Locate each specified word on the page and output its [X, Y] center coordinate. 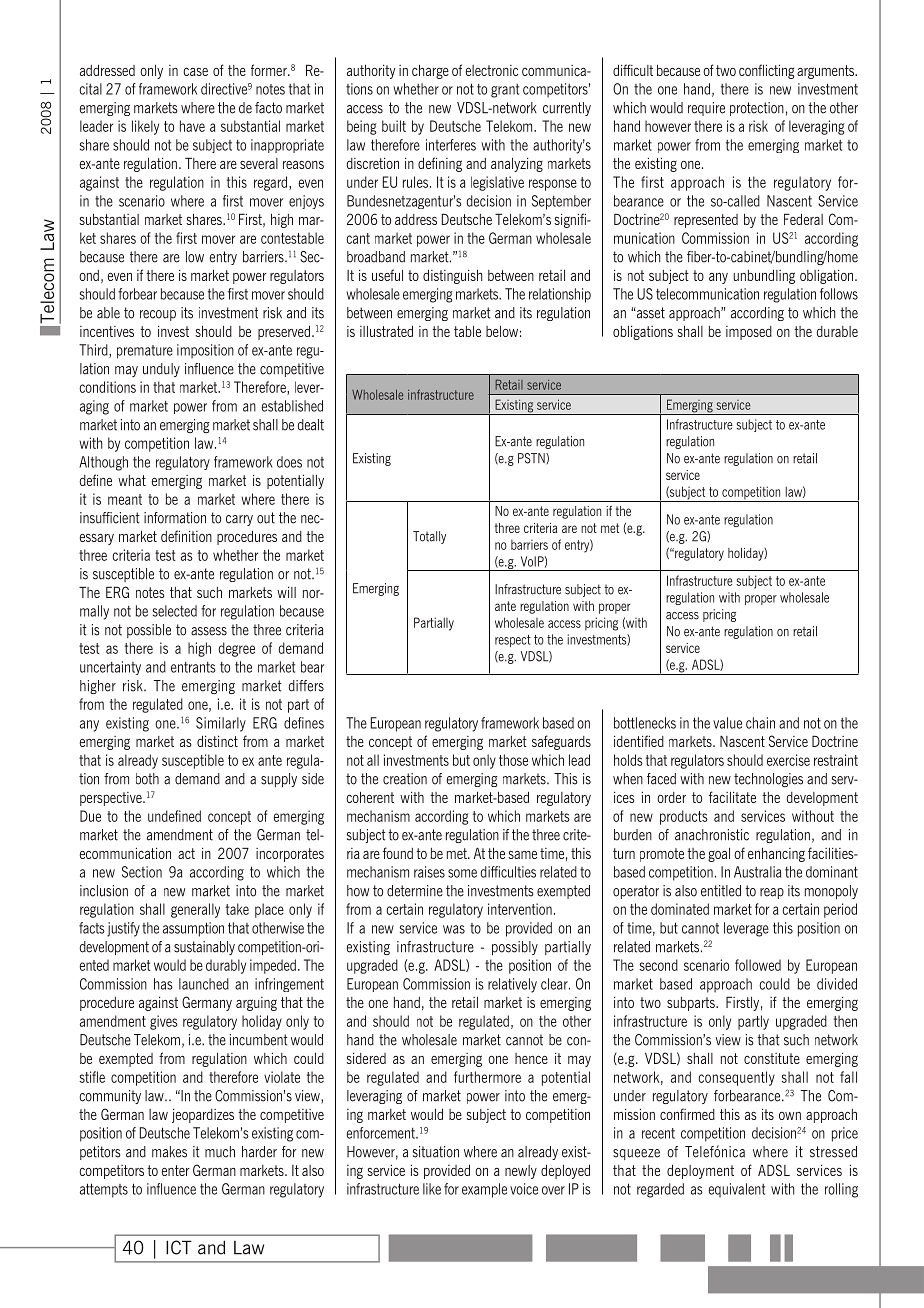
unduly [161, 370]
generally [195, 910]
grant [505, 91]
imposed [749, 333]
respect [513, 641]
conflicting [766, 71]
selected [175, 611]
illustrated [386, 331]
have [192, 126]
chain [760, 723]
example [484, 1190]
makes [169, 1152]
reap [772, 893]
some [462, 873]
